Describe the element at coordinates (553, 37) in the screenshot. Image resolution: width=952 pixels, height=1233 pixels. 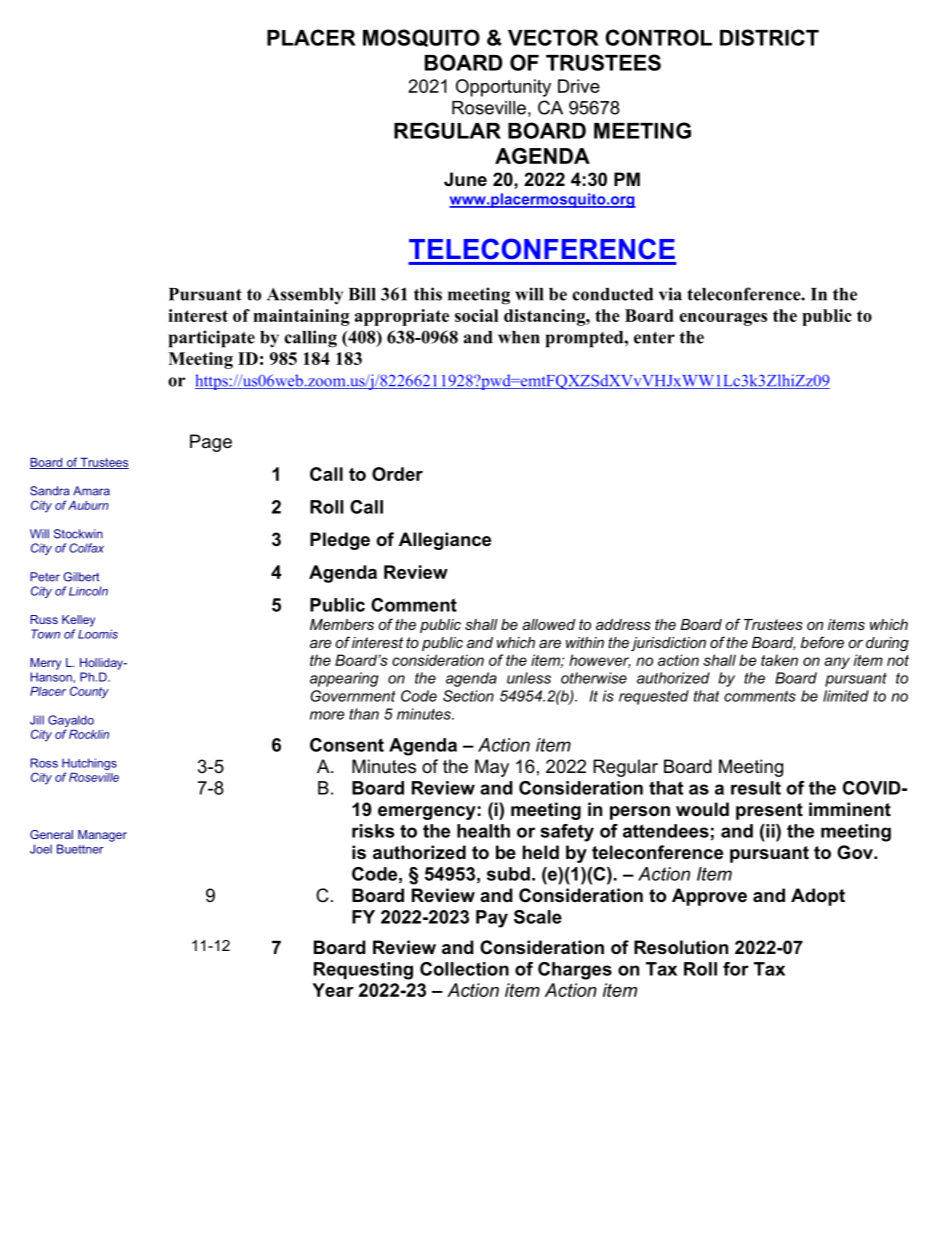
I see `VECTOR` at that location.
